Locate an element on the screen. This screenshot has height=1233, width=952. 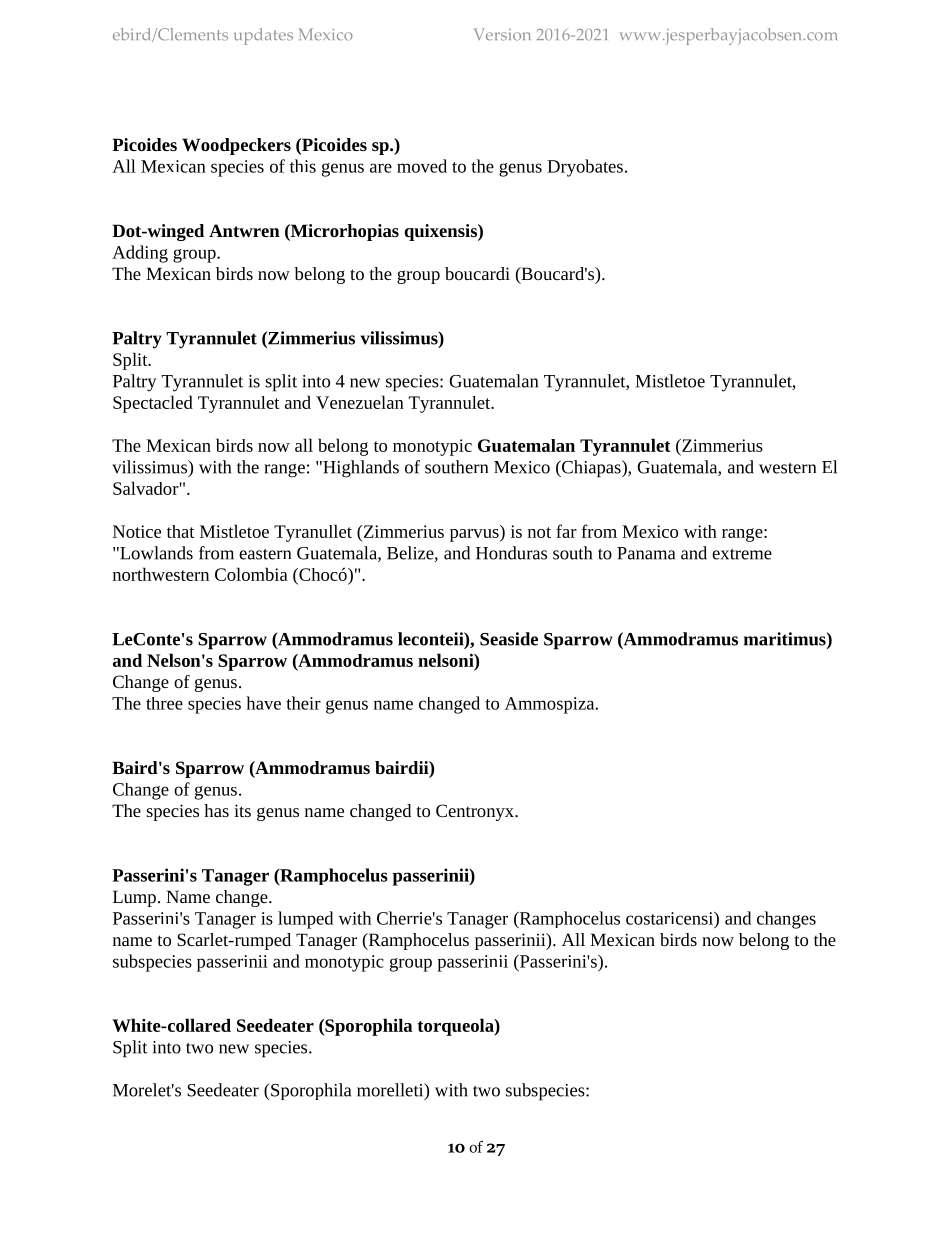
updates is located at coordinates (263, 36).
